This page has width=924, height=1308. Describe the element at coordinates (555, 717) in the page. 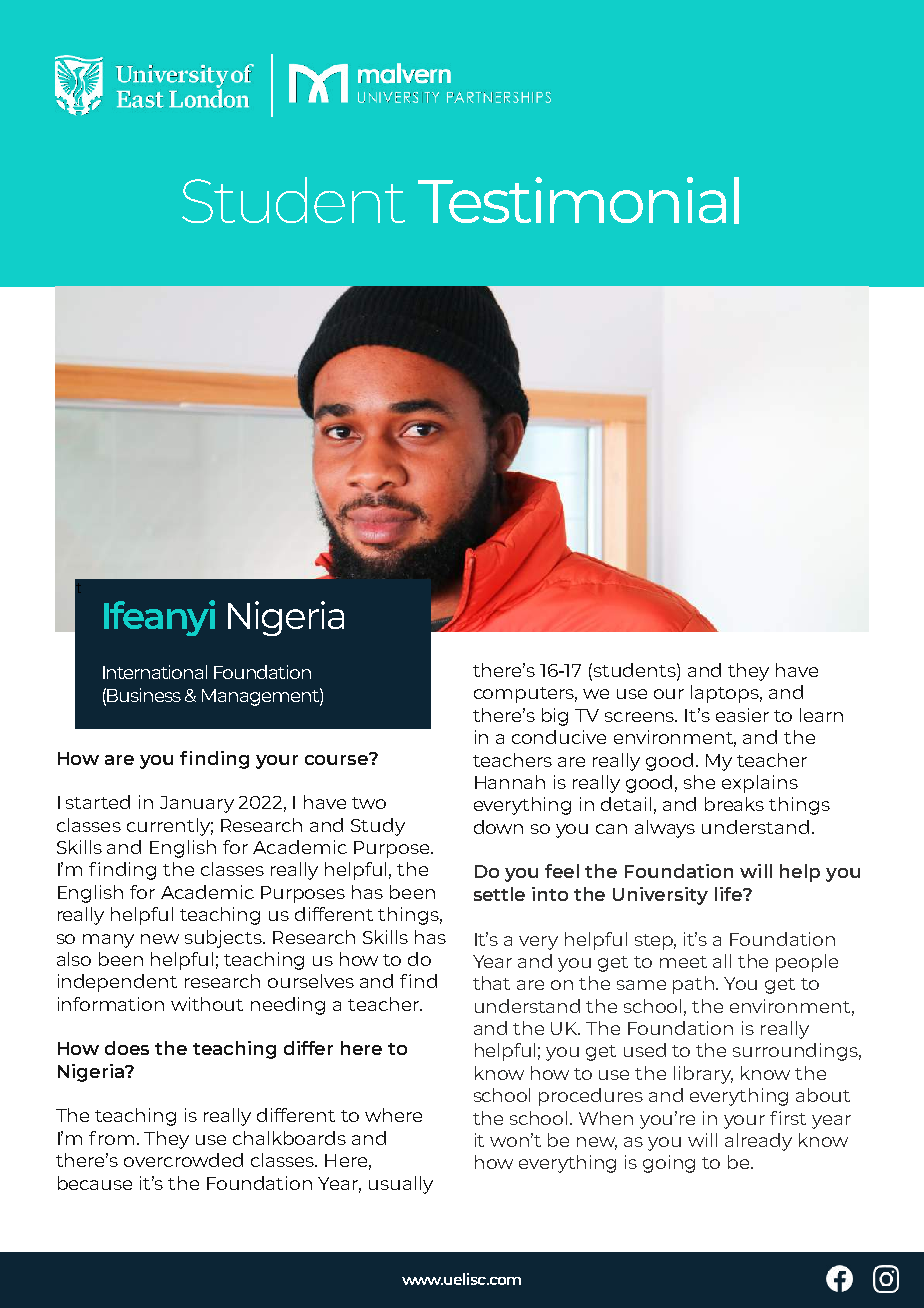

I see `big` at that location.
